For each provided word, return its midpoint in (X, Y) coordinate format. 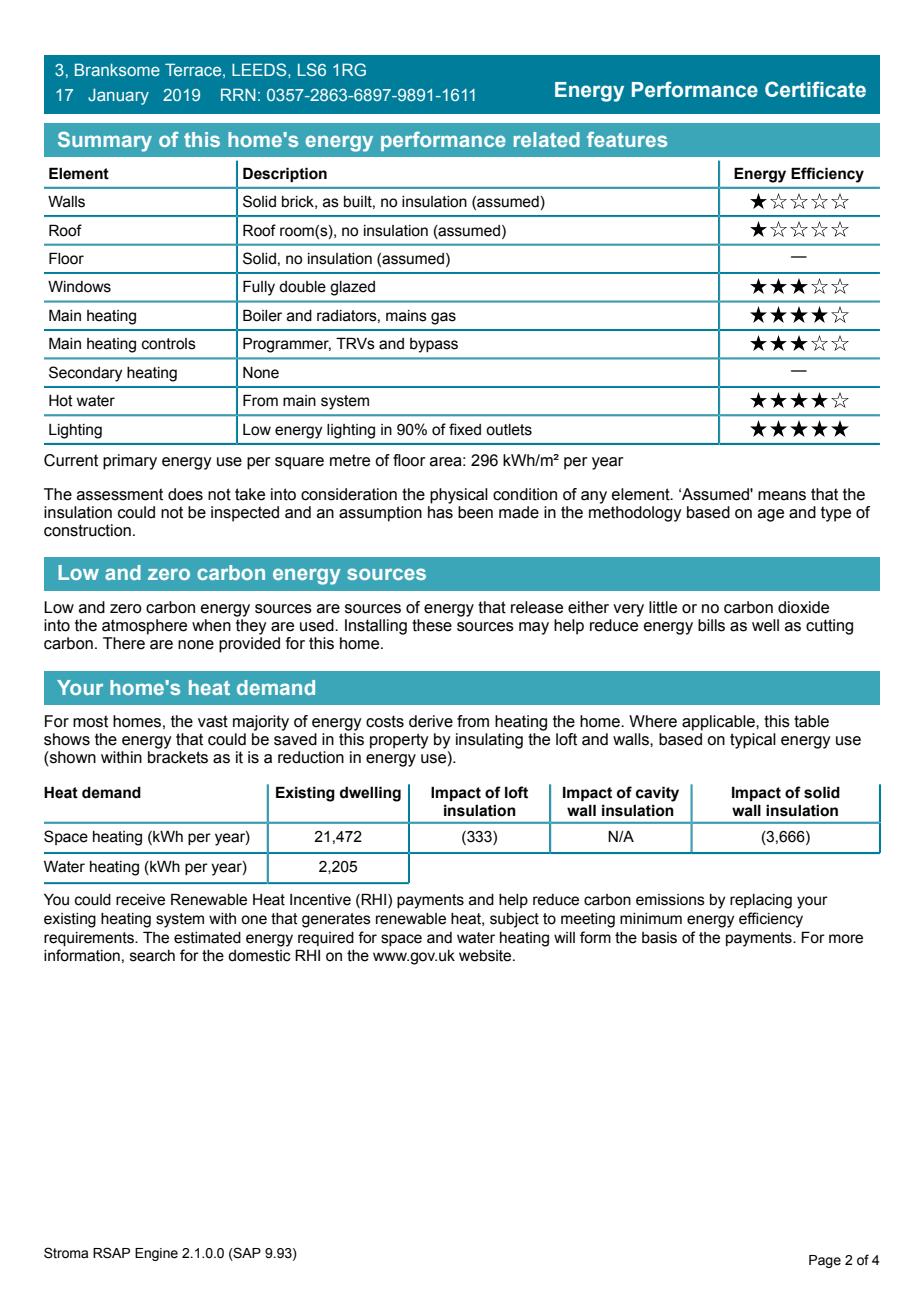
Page (825, 1261)
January (118, 97)
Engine (156, 1254)
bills (711, 625)
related (547, 139)
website (486, 956)
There (124, 643)
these (432, 625)
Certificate (815, 89)
